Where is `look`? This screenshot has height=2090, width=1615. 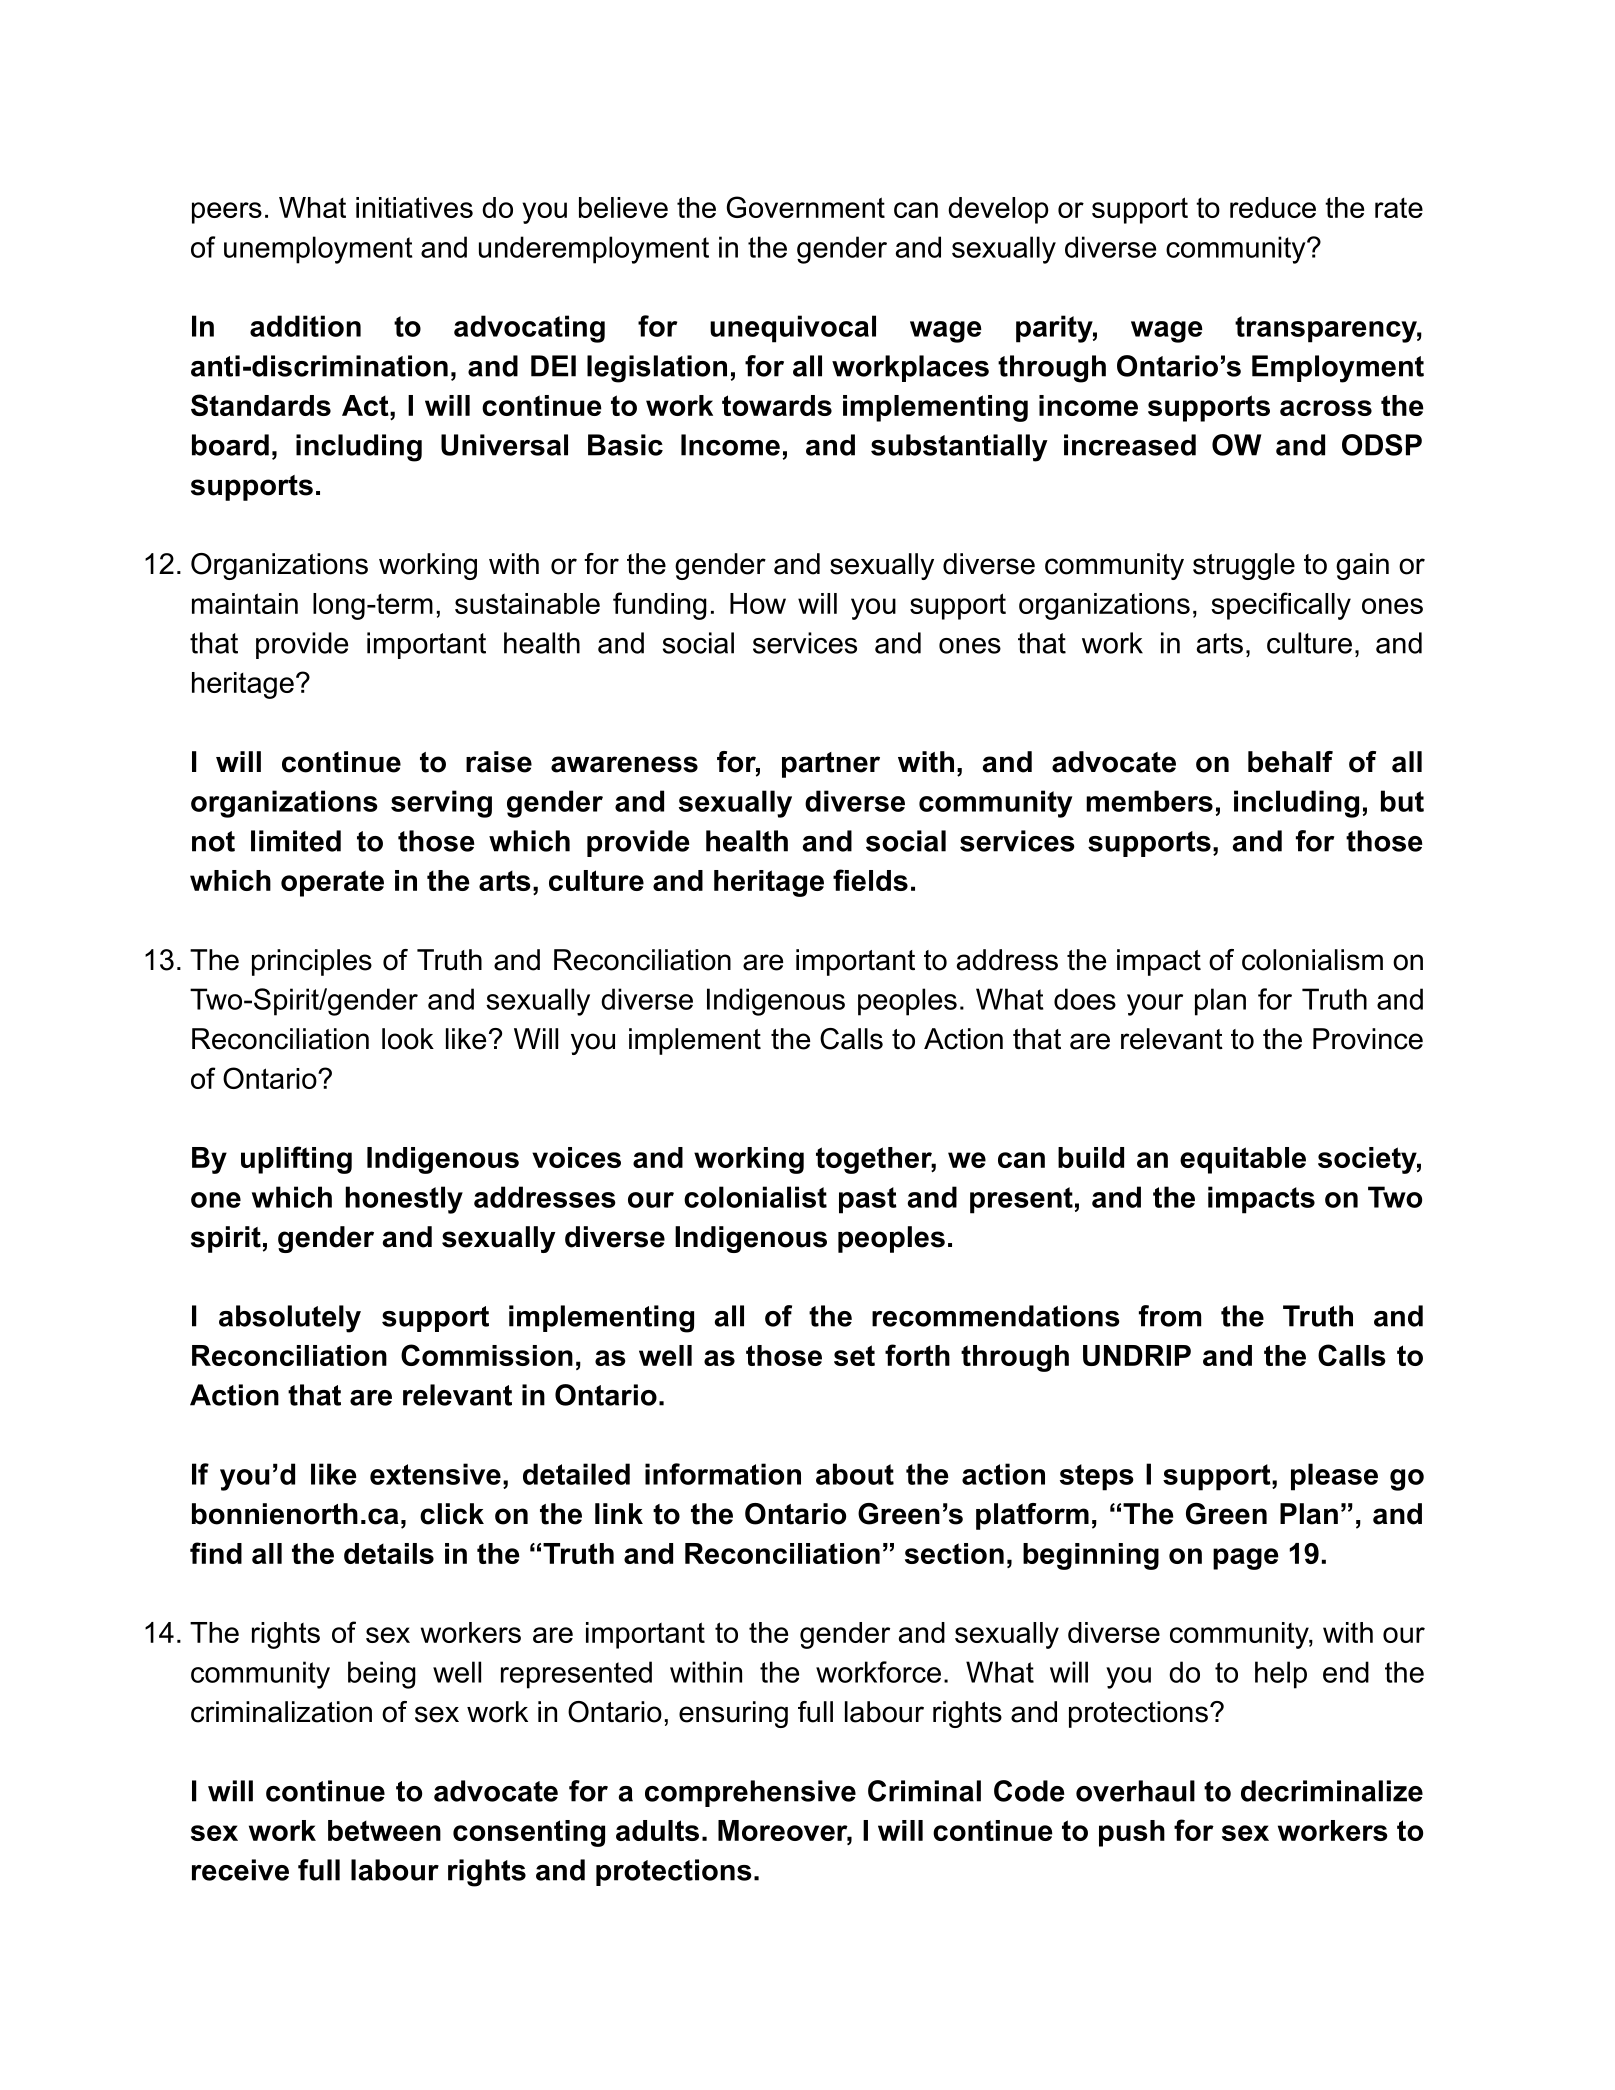 look is located at coordinates (408, 1039).
